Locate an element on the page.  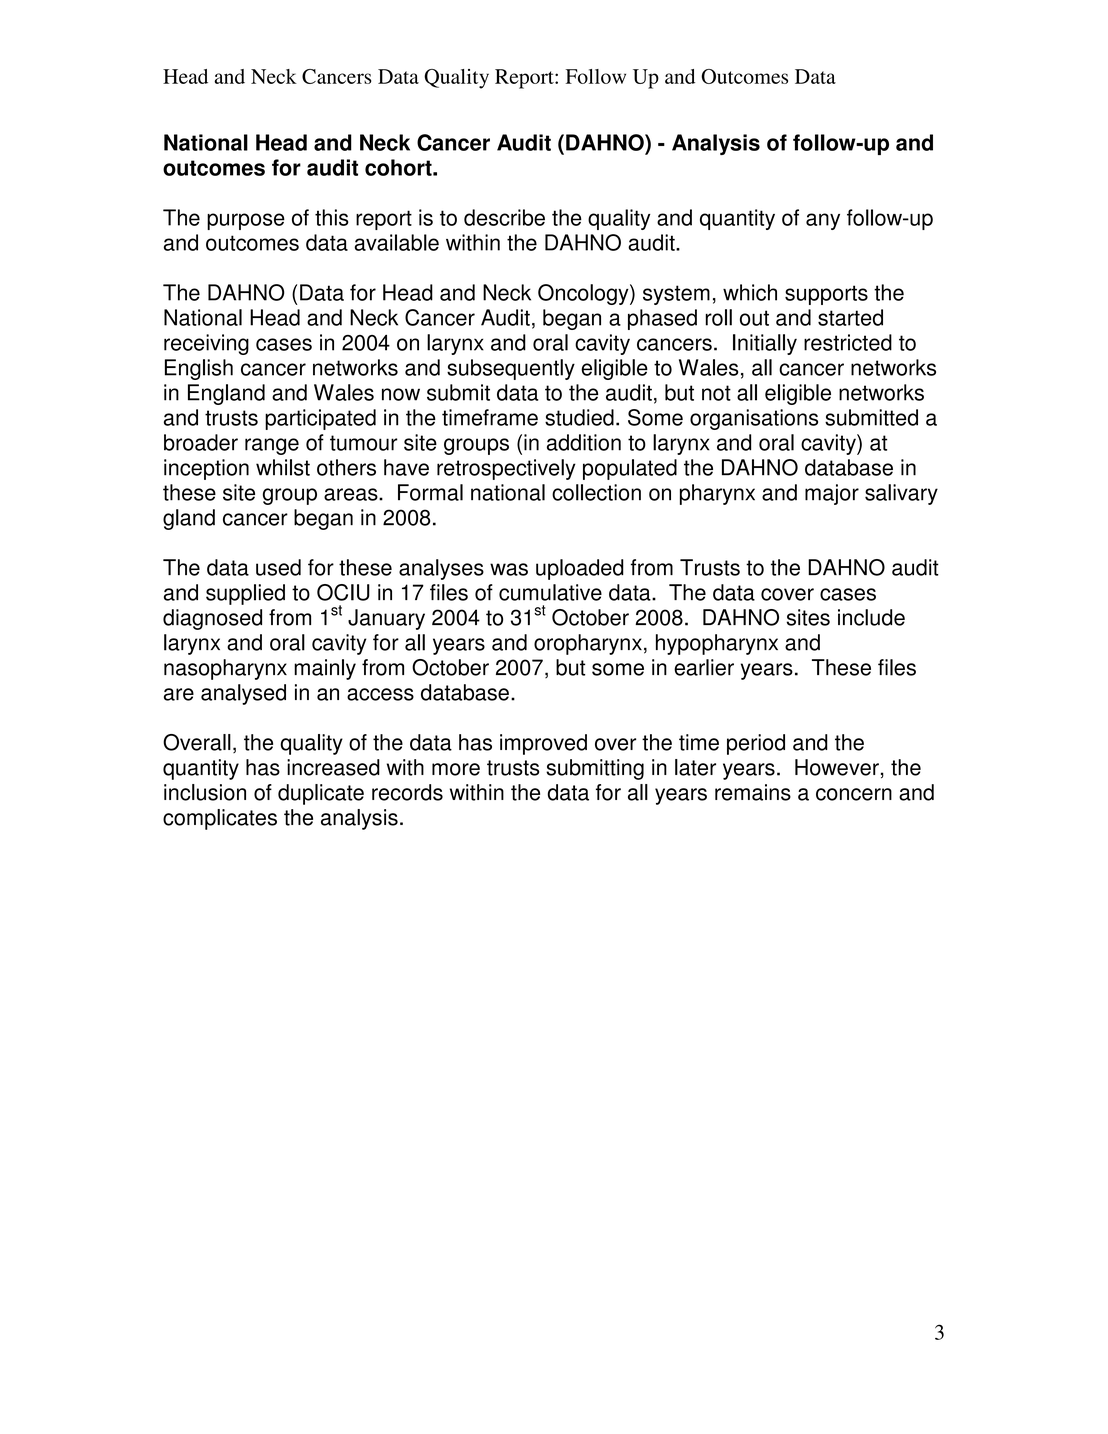
describe is located at coordinates (504, 217).
